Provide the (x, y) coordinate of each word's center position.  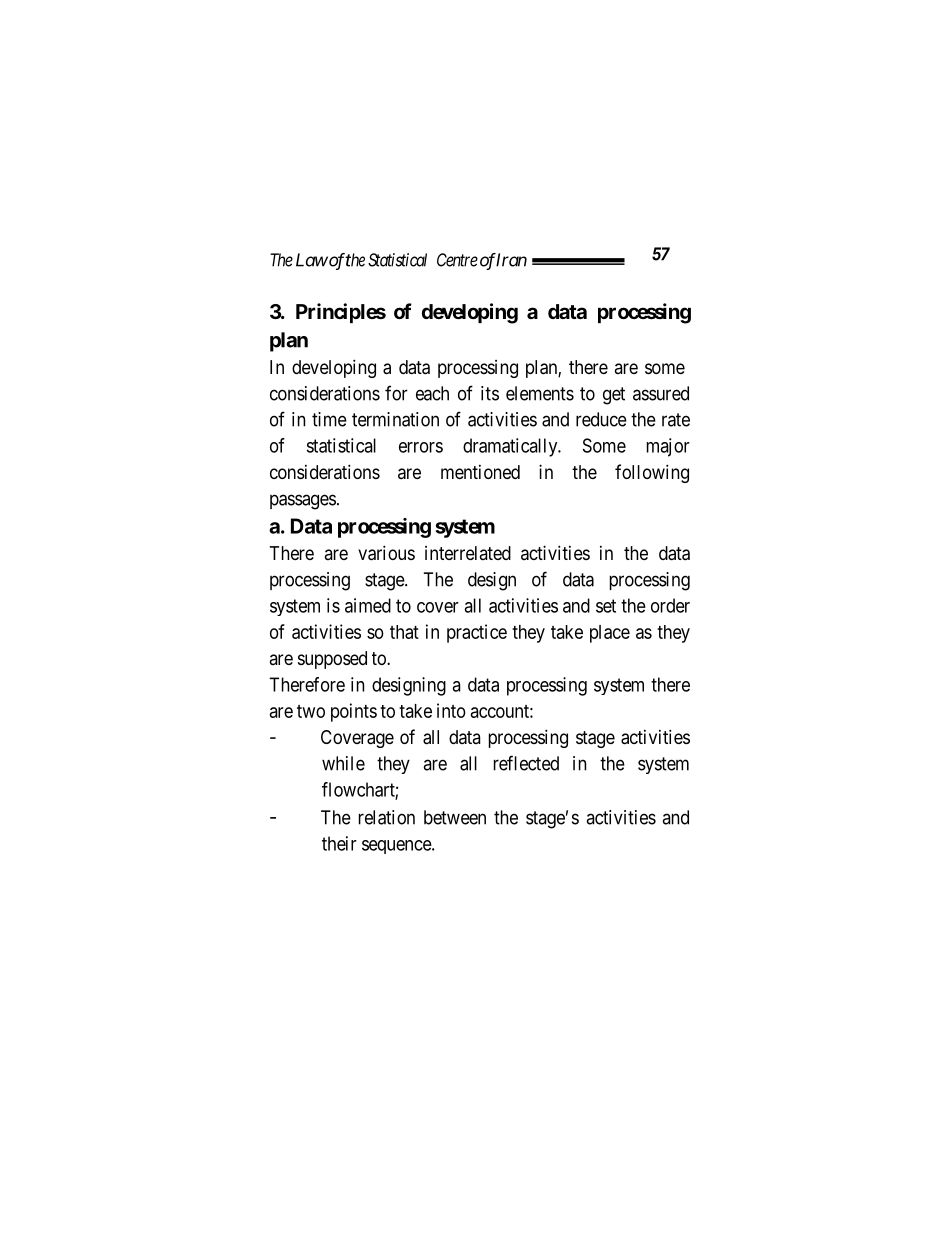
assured (661, 393)
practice (477, 633)
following (652, 473)
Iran (511, 260)
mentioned (480, 472)
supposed (332, 660)
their (339, 843)
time (329, 419)
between (455, 817)
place (610, 634)
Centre (457, 260)
